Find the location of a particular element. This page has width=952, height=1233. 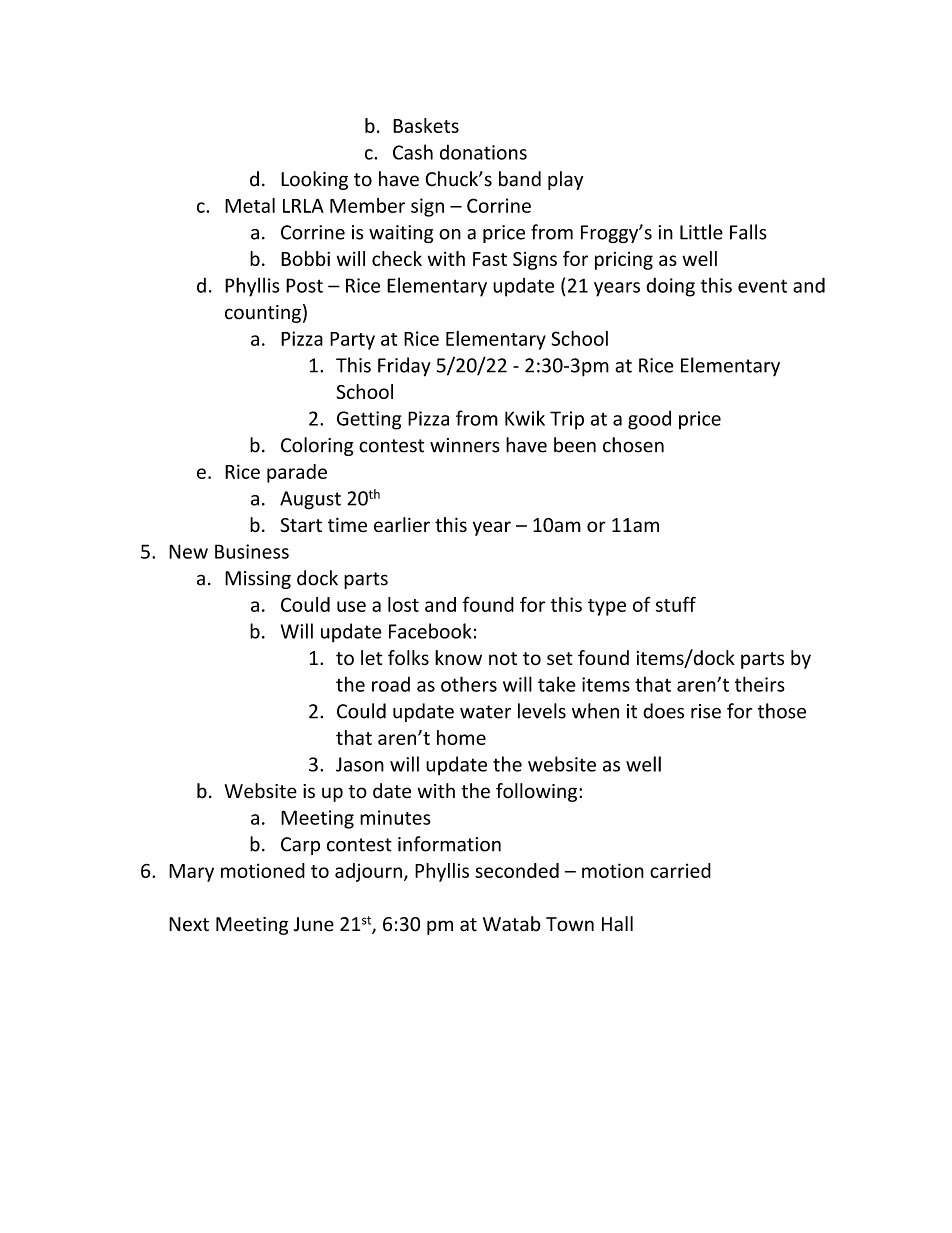

Metal is located at coordinates (250, 205).
